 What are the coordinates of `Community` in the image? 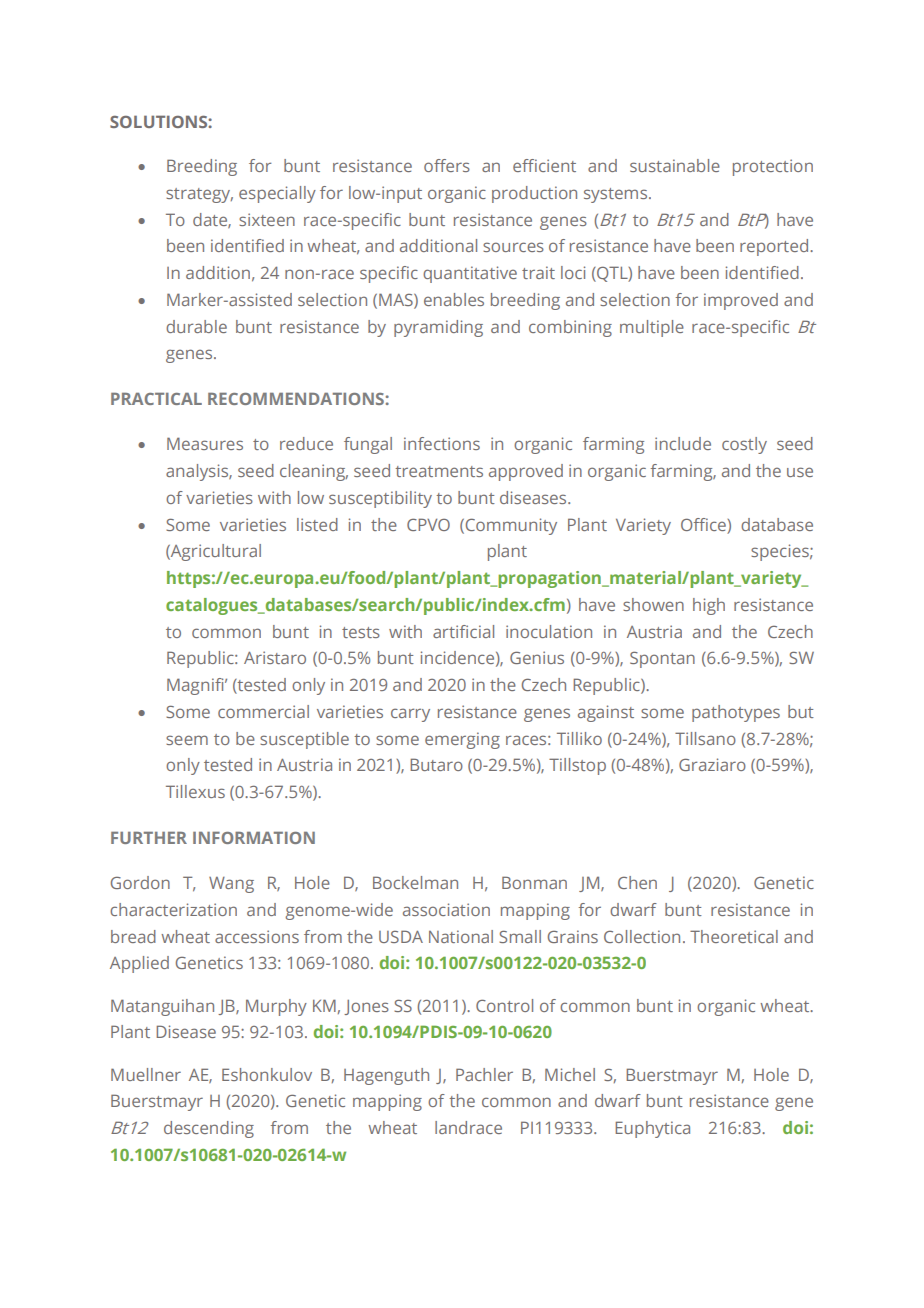 It's located at (510, 526).
